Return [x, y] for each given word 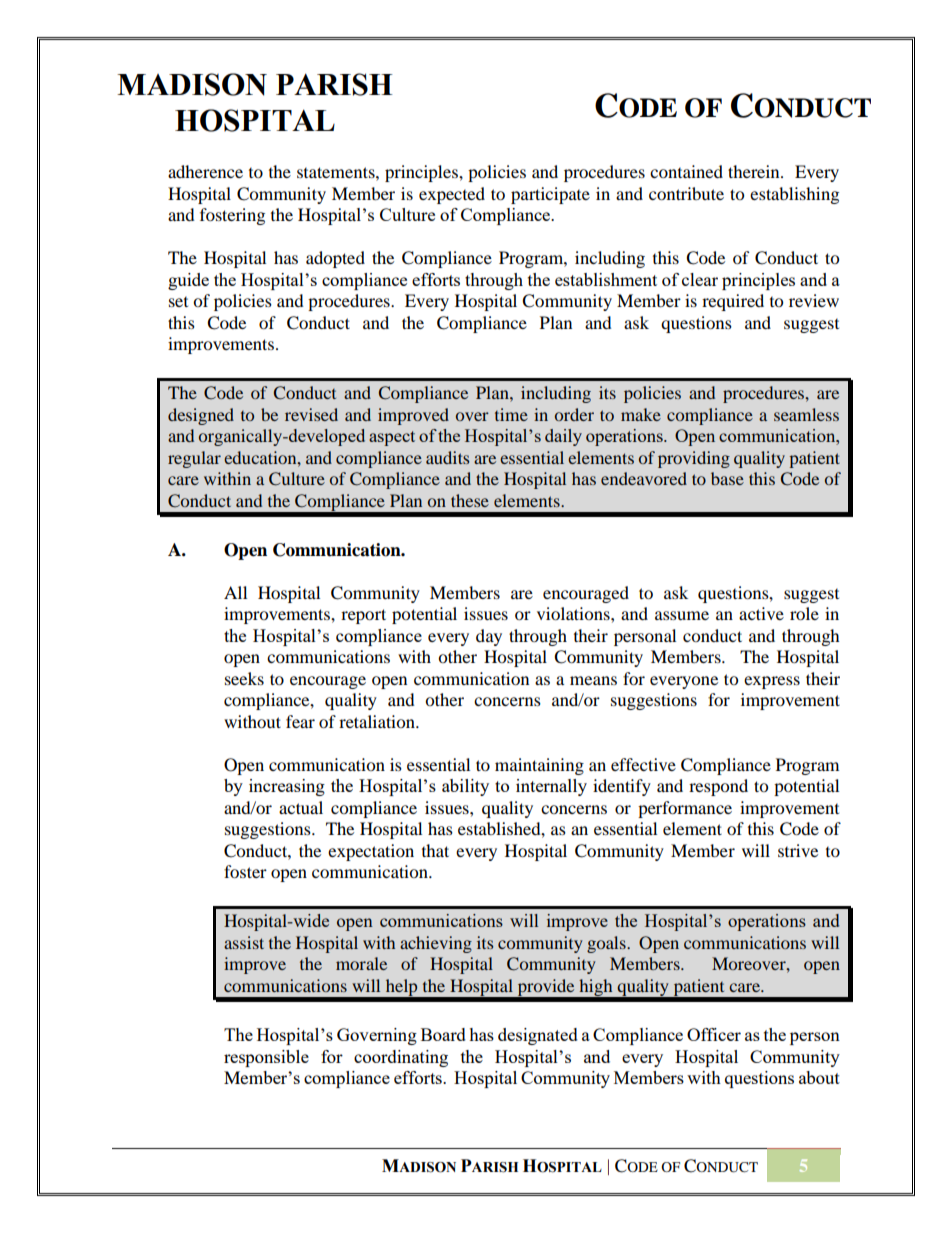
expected [452, 195]
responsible [266, 1058]
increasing [287, 787]
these [470, 500]
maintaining [539, 766]
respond [718, 787]
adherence [205, 171]
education [261, 457]
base [727, 478]
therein [755, 171]
